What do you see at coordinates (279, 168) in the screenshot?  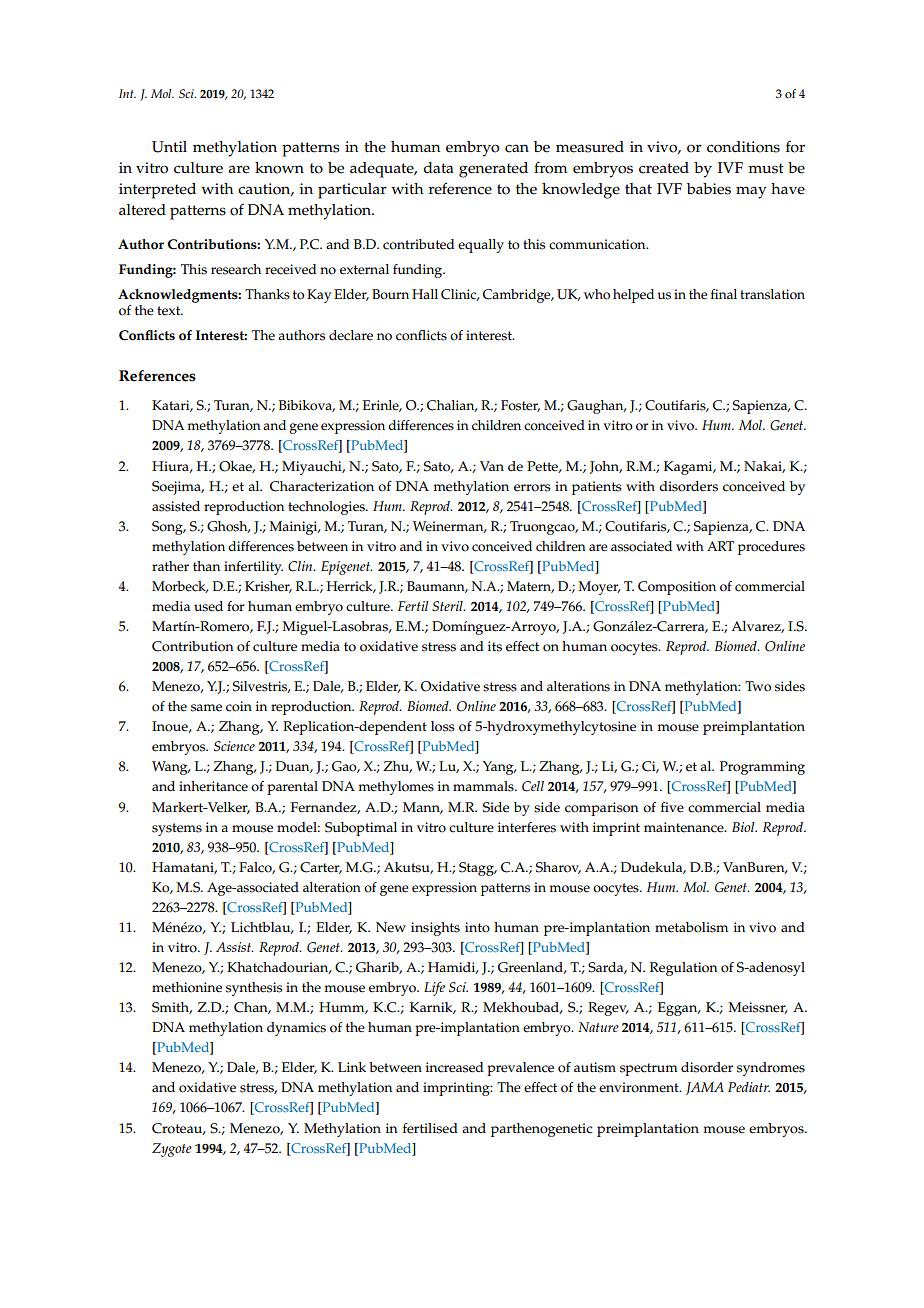 I see `known` at bounding box center [279, 168].
